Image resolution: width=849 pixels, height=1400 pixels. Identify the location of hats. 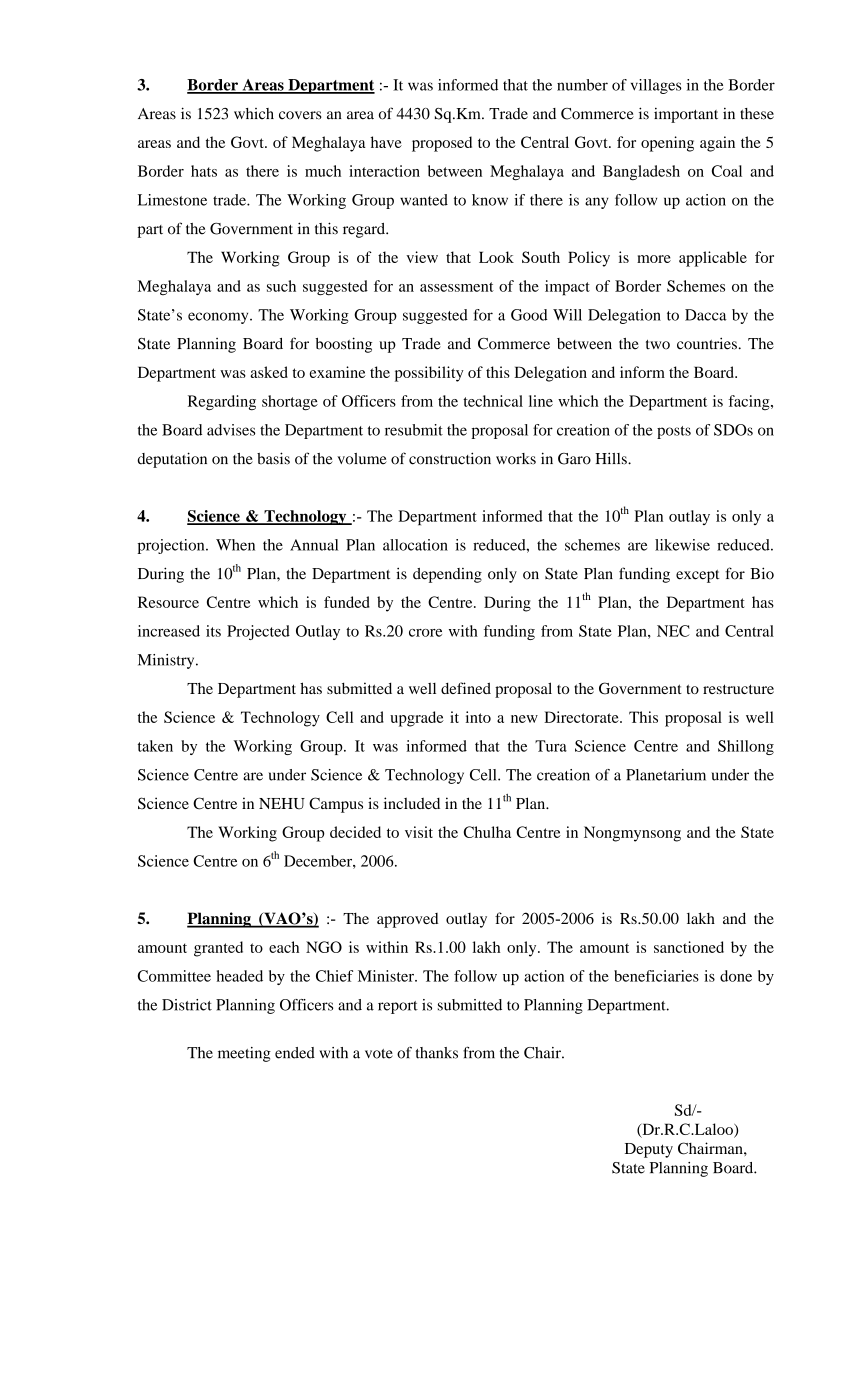
(204, 171).
